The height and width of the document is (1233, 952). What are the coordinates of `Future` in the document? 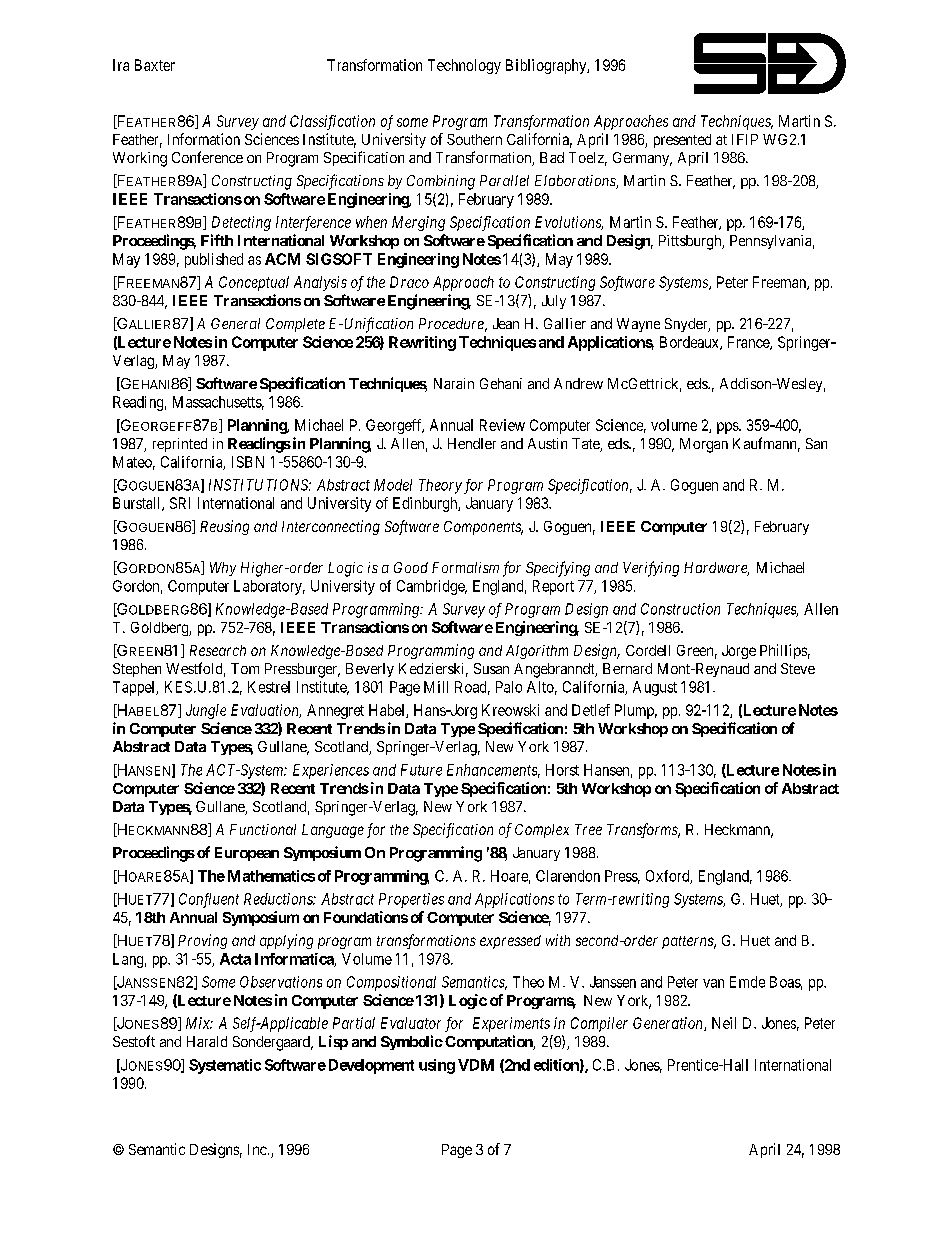 It's located at (421, 770).
